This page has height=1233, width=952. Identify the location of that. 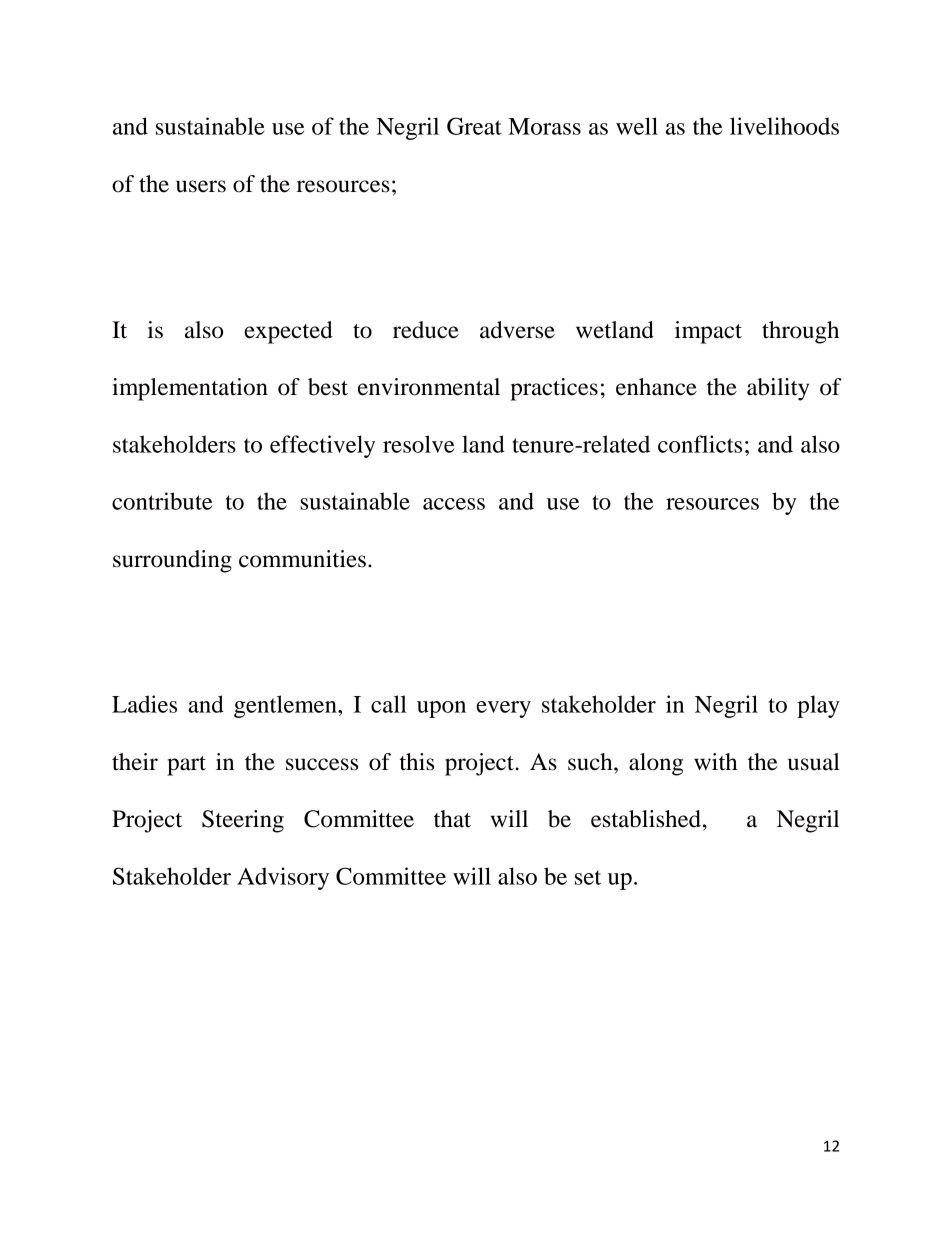
(452, 819).
